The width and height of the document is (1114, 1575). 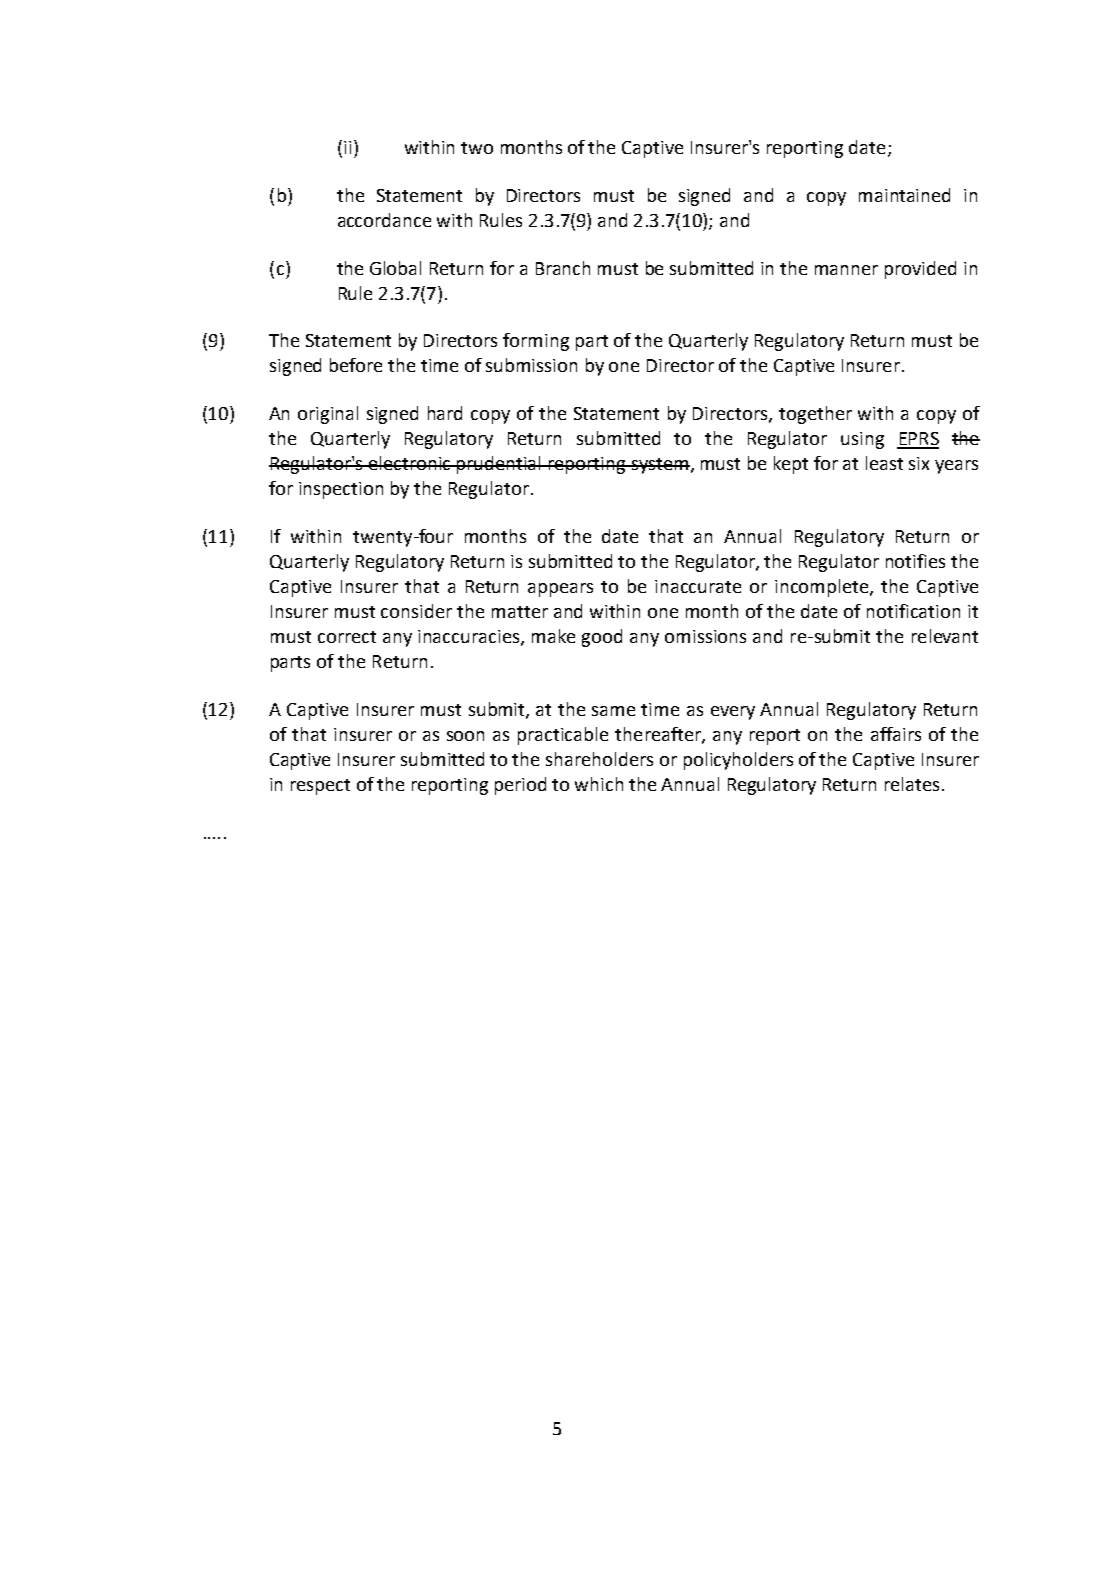 What do you see at coordinates (320, 787) in the document?
I see `respect` at bounding box center [320, 787].
